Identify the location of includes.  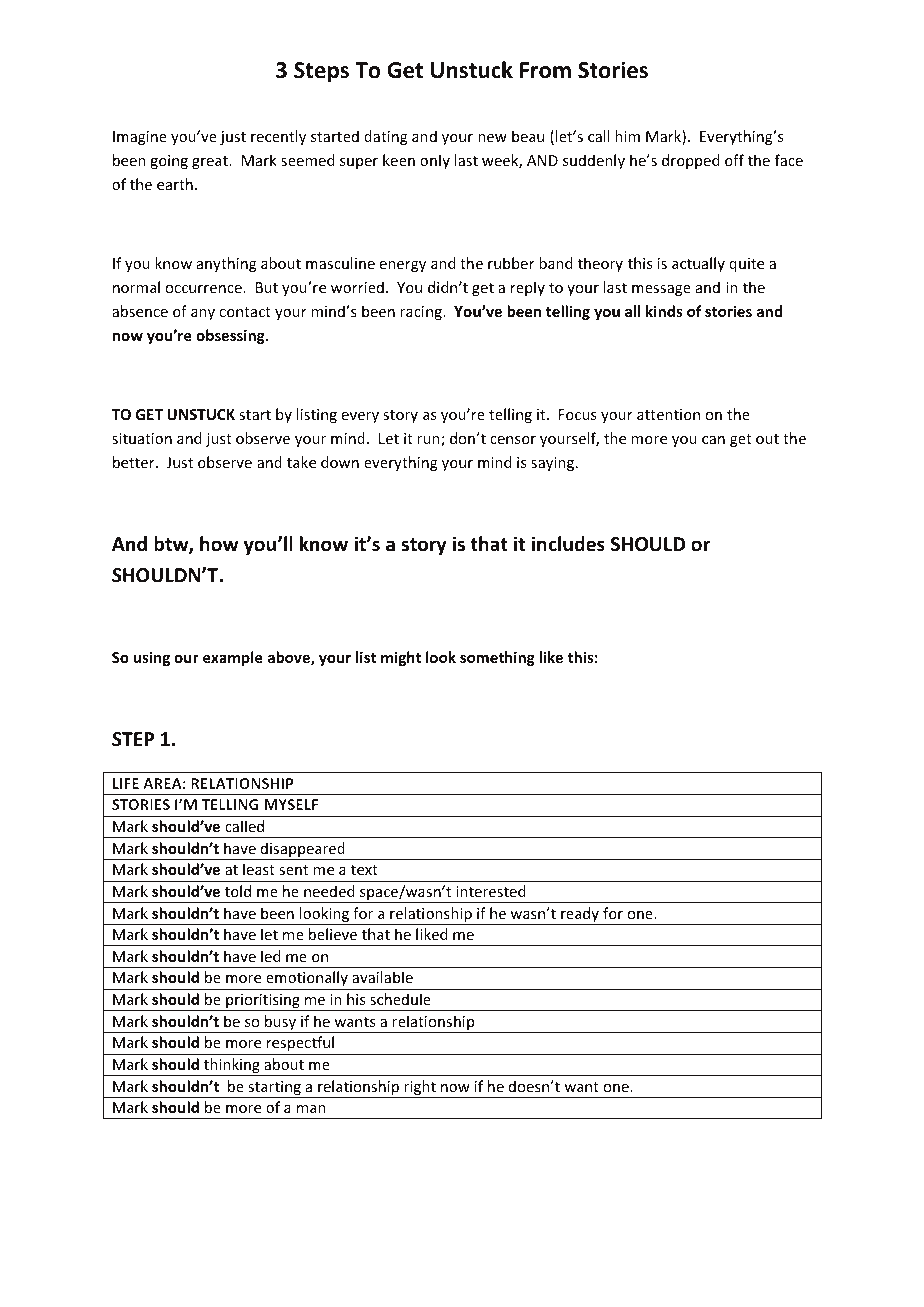
(568, 544).
